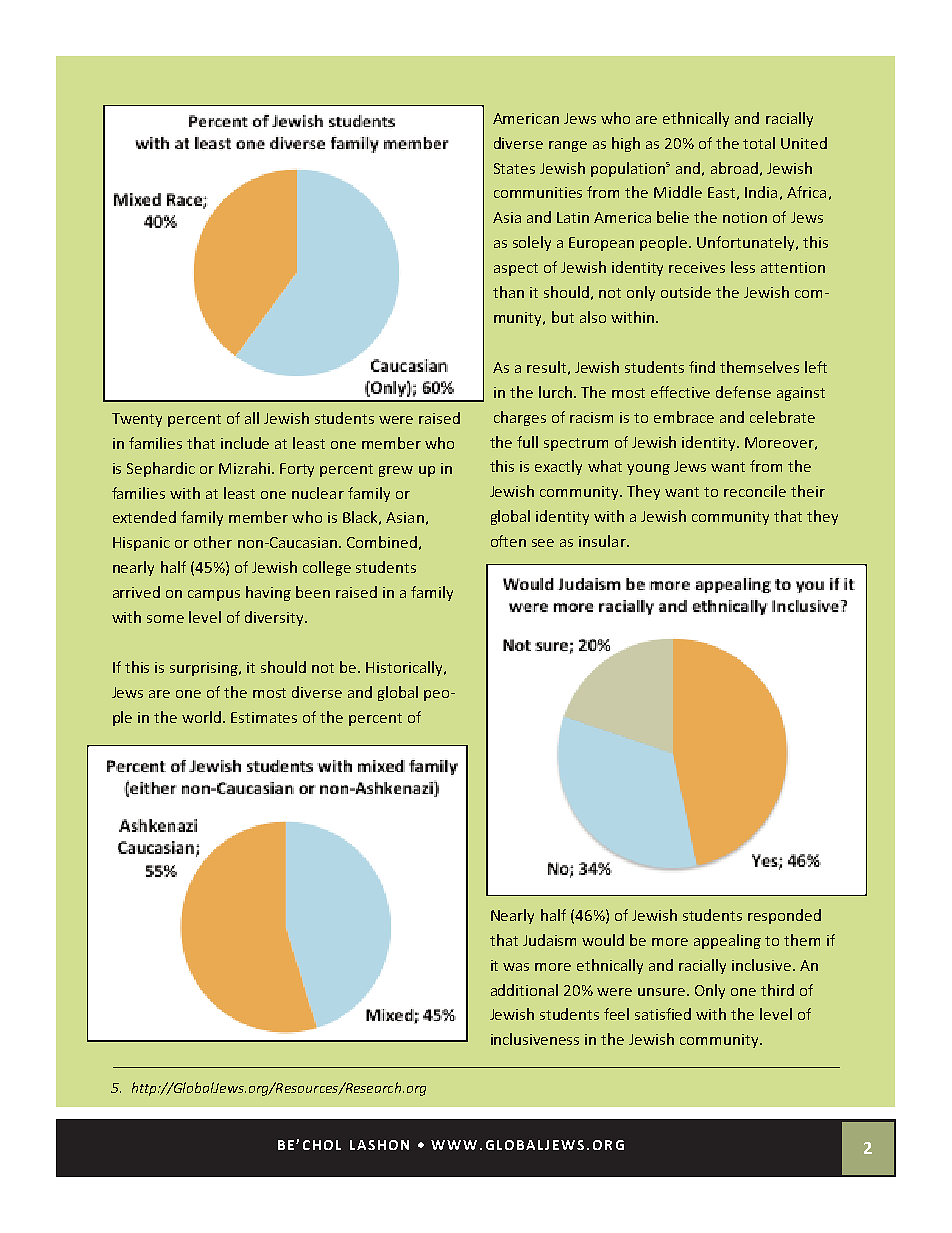  What do you see at coordinates (508, 541) in the page?
I see `often` at bounding box center [508, 541].
